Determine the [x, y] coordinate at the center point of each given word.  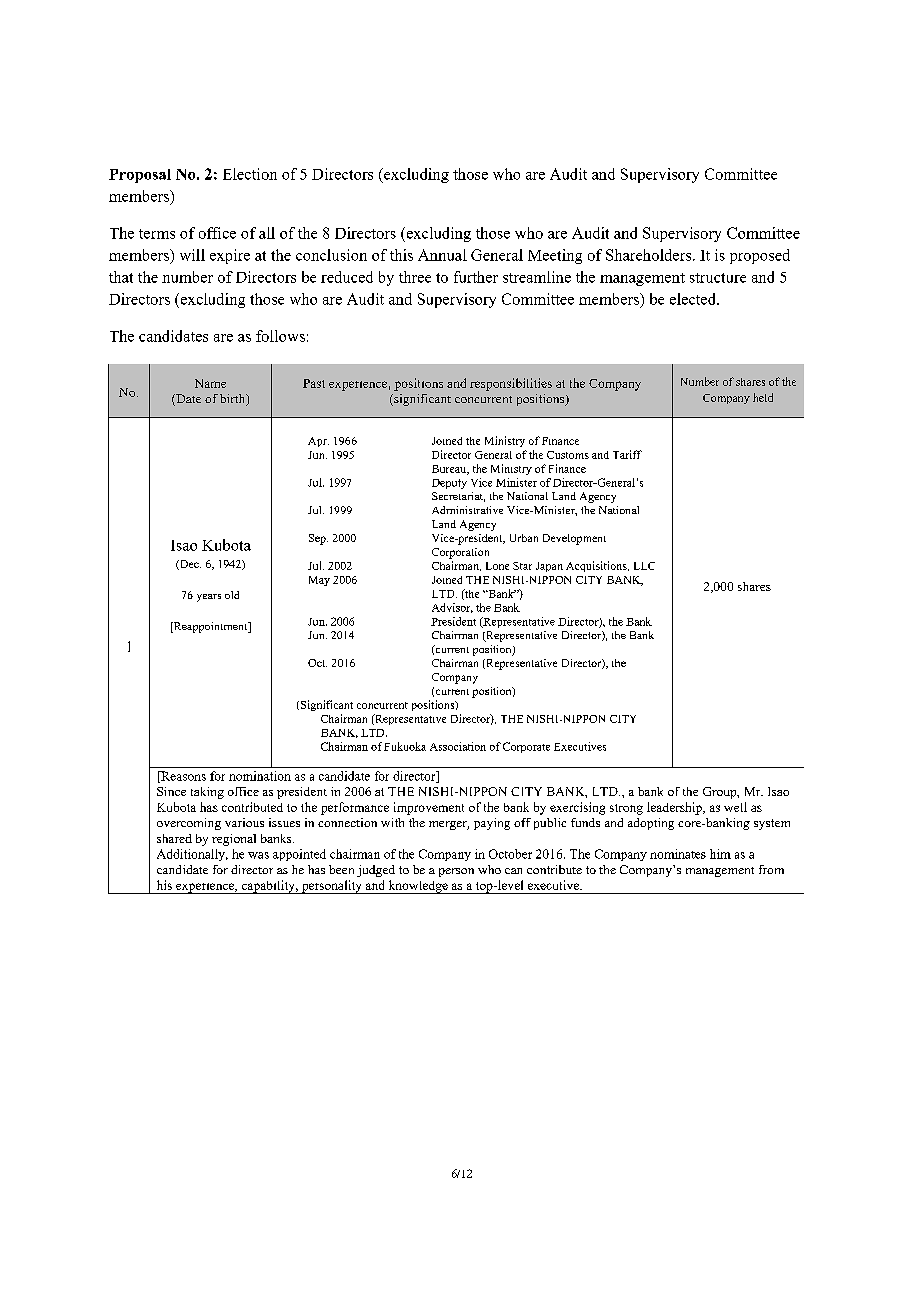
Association [458, 746]
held [763, 397]
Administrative [467, 510]
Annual [442, 255]
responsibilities [511, 384]
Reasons [182, 777]
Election [250, 174]
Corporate [526, 747]
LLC [644, 566]
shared [174, 838]
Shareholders [650, 255]
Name [210, 383]
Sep [318, 539]
